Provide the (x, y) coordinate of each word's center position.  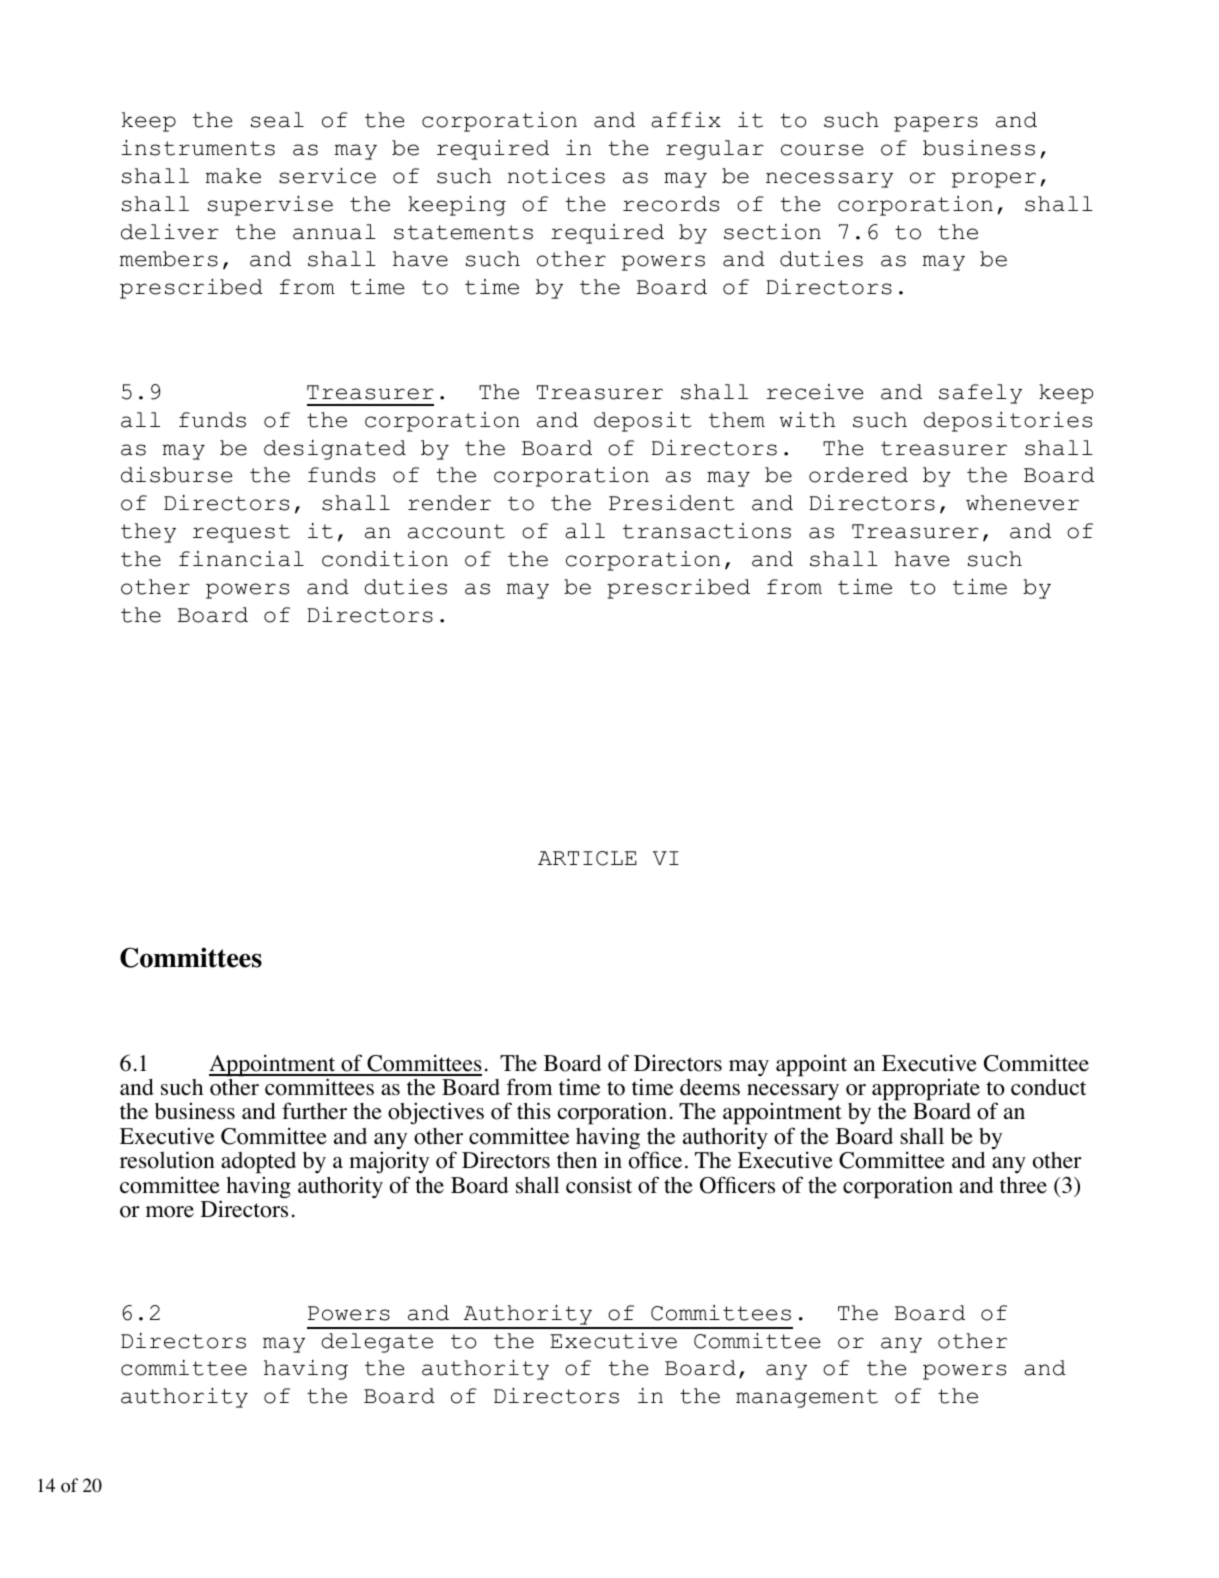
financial (241, 559)
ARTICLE (587, 858)
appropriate (926, 1090)
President (672, 503)
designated (335, 450)
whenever (1022, 503)
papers (936, 124)
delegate (377, 1343)
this (534, 1110)
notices (556, 176)
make (233, 176)
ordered (858, 475)
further (314, 1111)
